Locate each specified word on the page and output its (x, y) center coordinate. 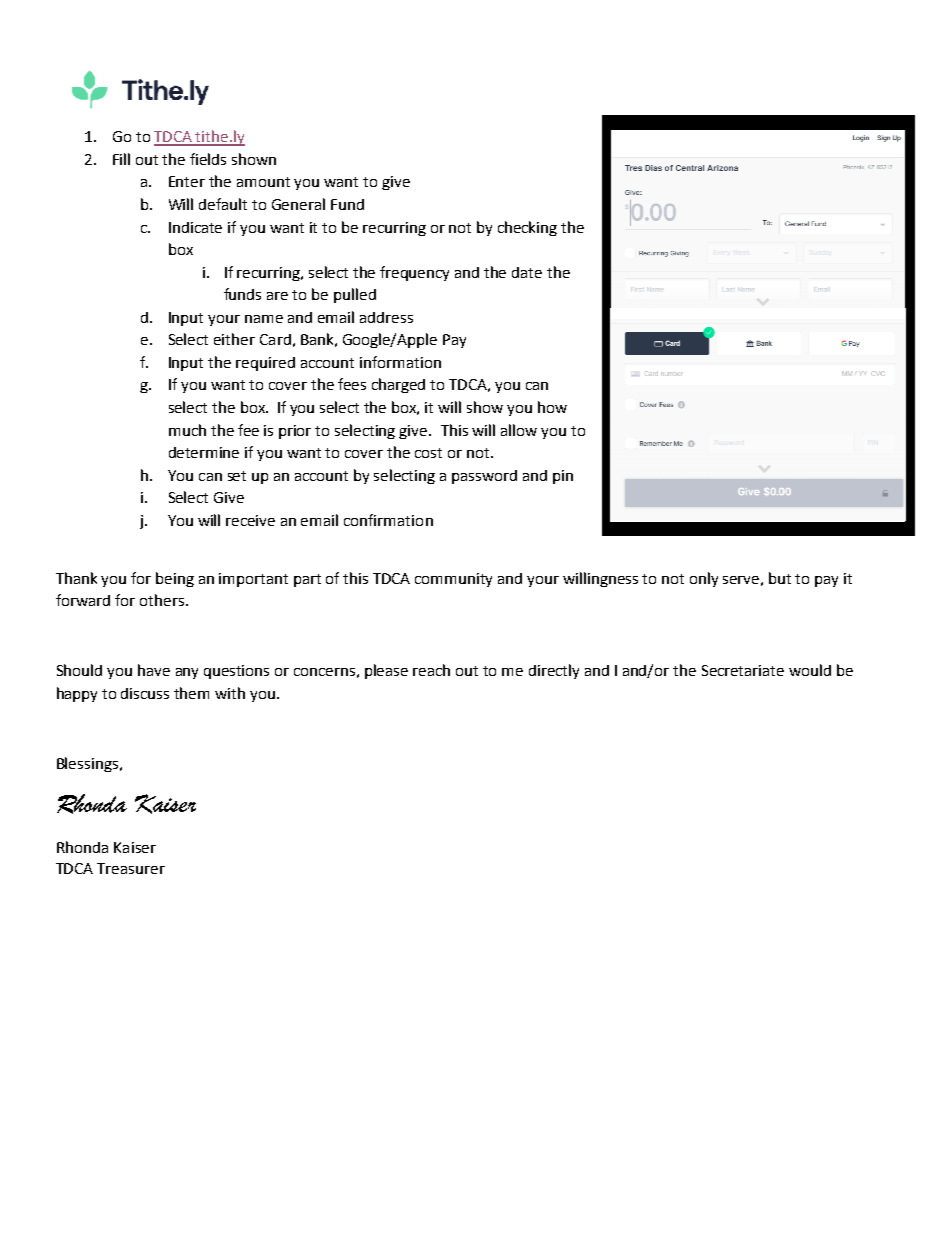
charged (398, 385)
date (527, 272)
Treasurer (131, 868)
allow (519, 430)
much (187, 430)
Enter (187, 181)
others (162, 600)
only (704, 579)
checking (527, 228)
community (453, 580)
